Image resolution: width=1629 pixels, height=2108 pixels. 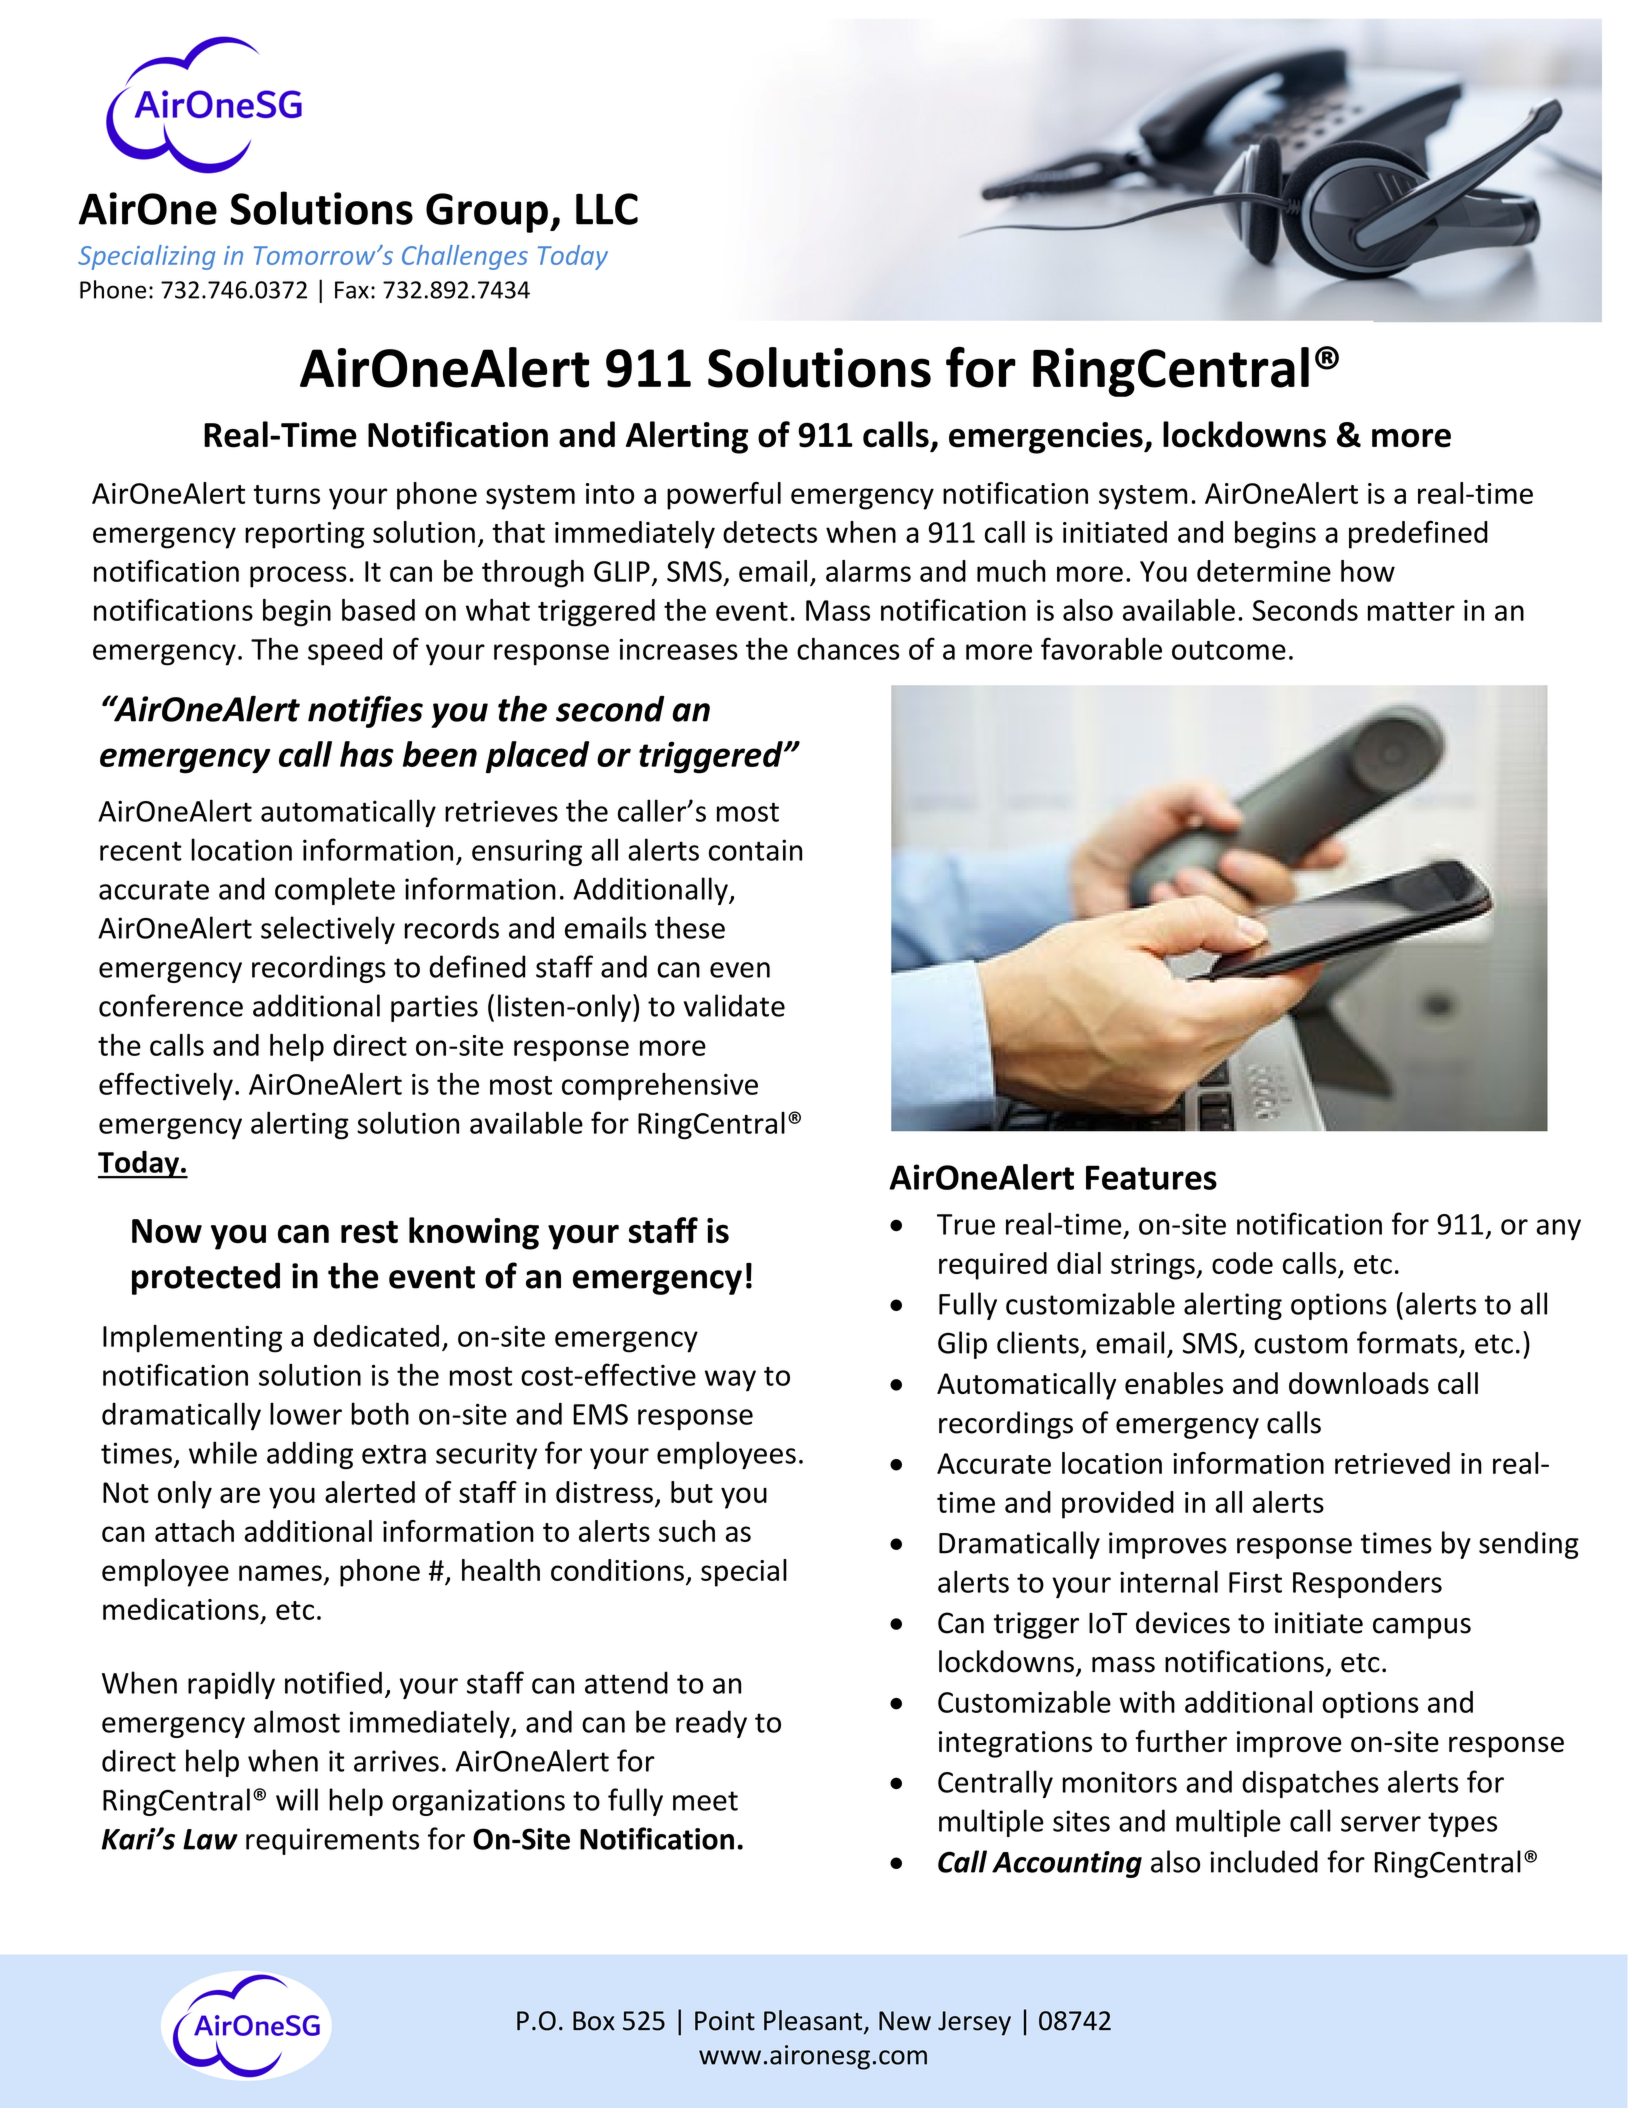 I want to click on downloads, so click(x=1359, y=1383).
